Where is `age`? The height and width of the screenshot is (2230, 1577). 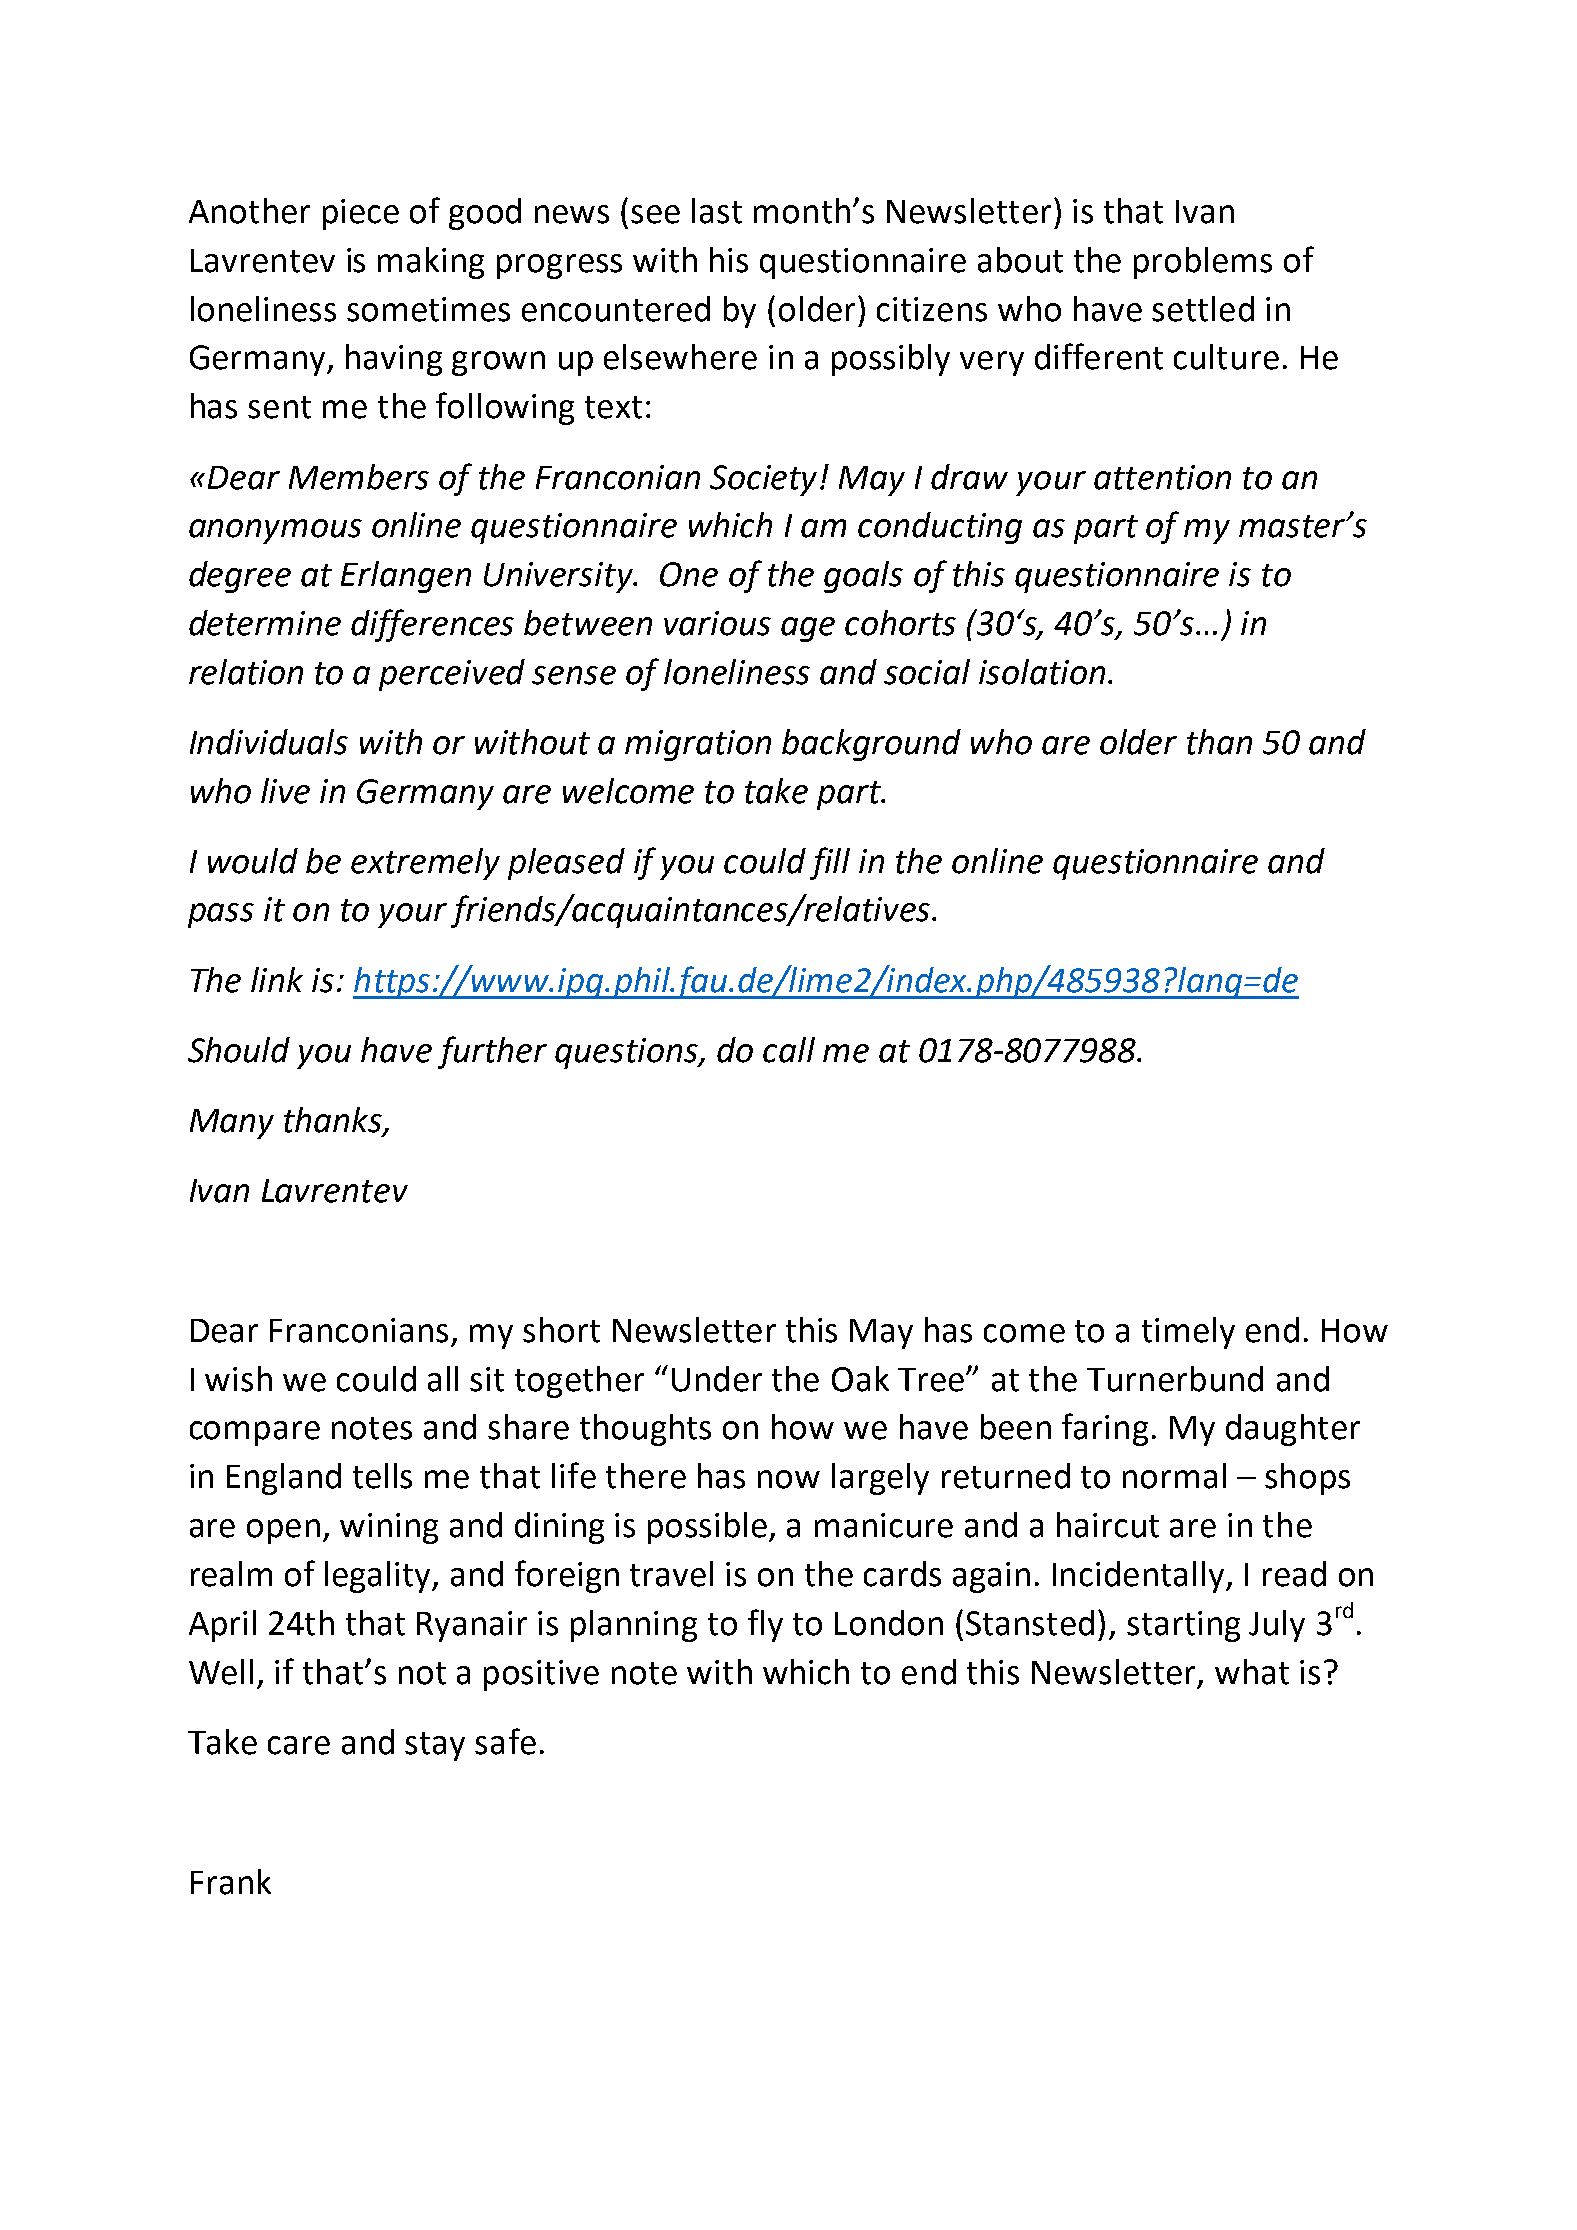 age is located at coordinates (808, 629).
